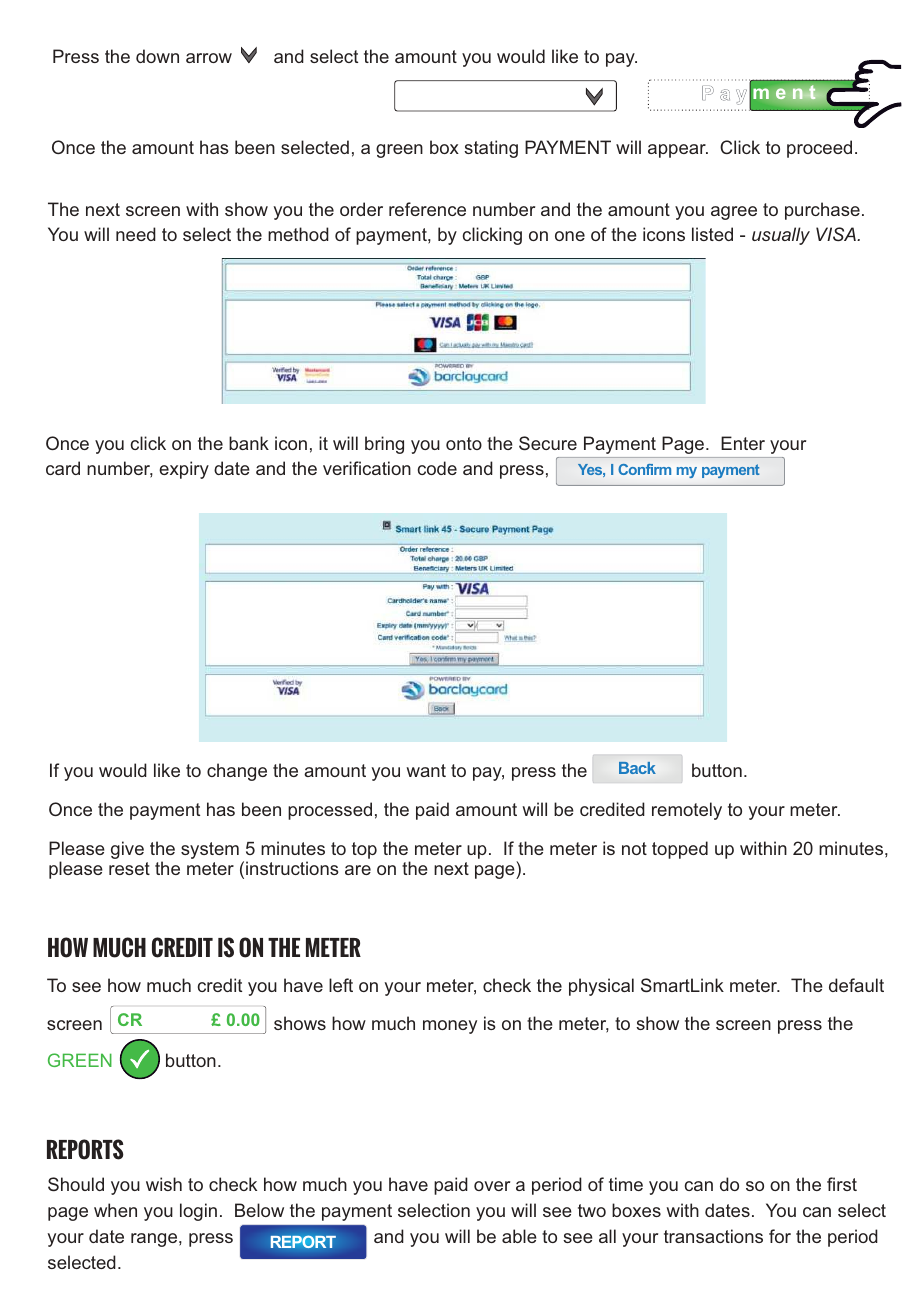  What do you see at coordinates (492, 1186) in the screenshot?
I see `over` at bounding box center [492, 1186].
